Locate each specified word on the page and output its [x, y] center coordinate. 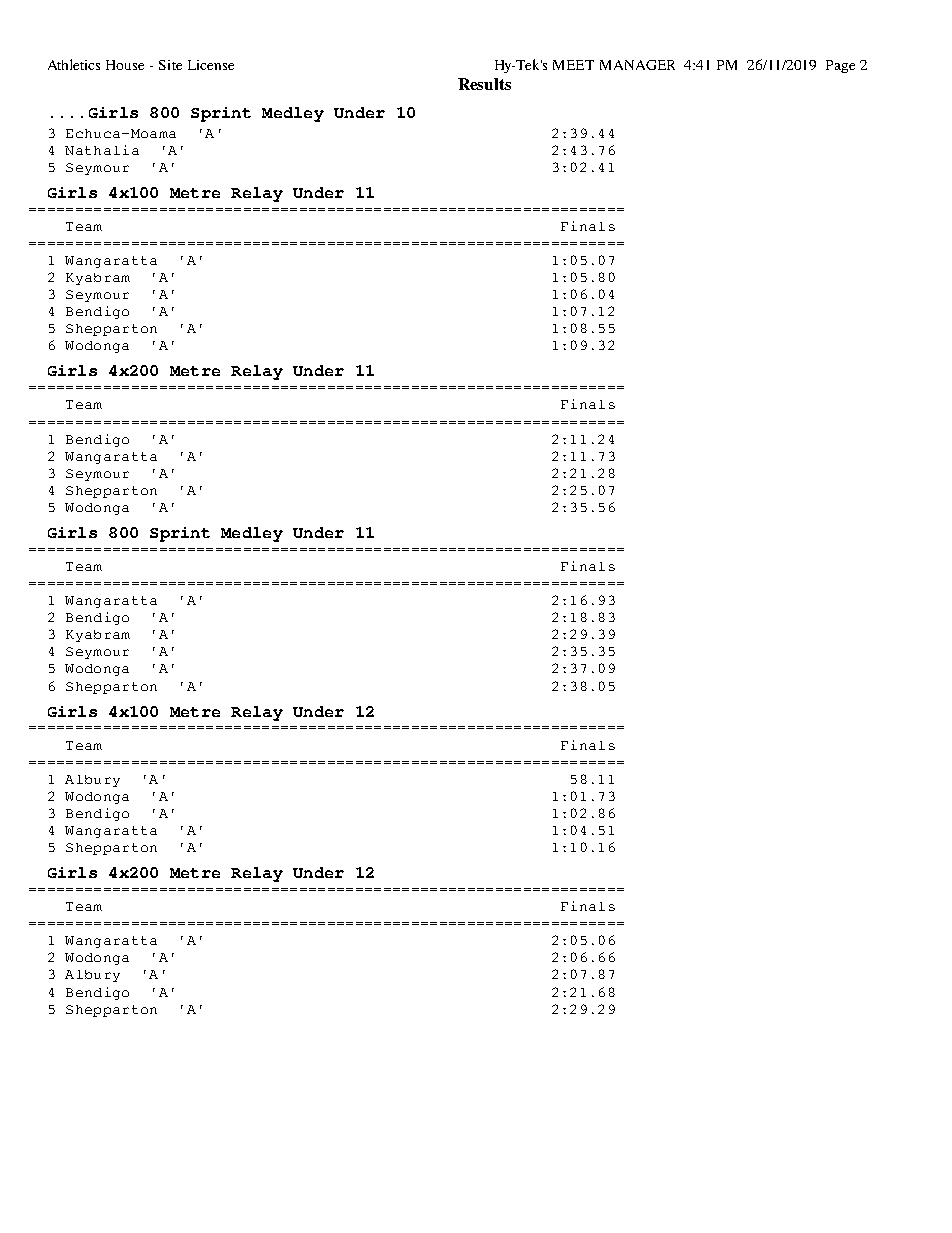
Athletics [74, 64]
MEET [573, 65]
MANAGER [637, 65]
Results [484, 84]
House [125, 65]
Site [170, 65]
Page [840, 66]
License [211, 65]
